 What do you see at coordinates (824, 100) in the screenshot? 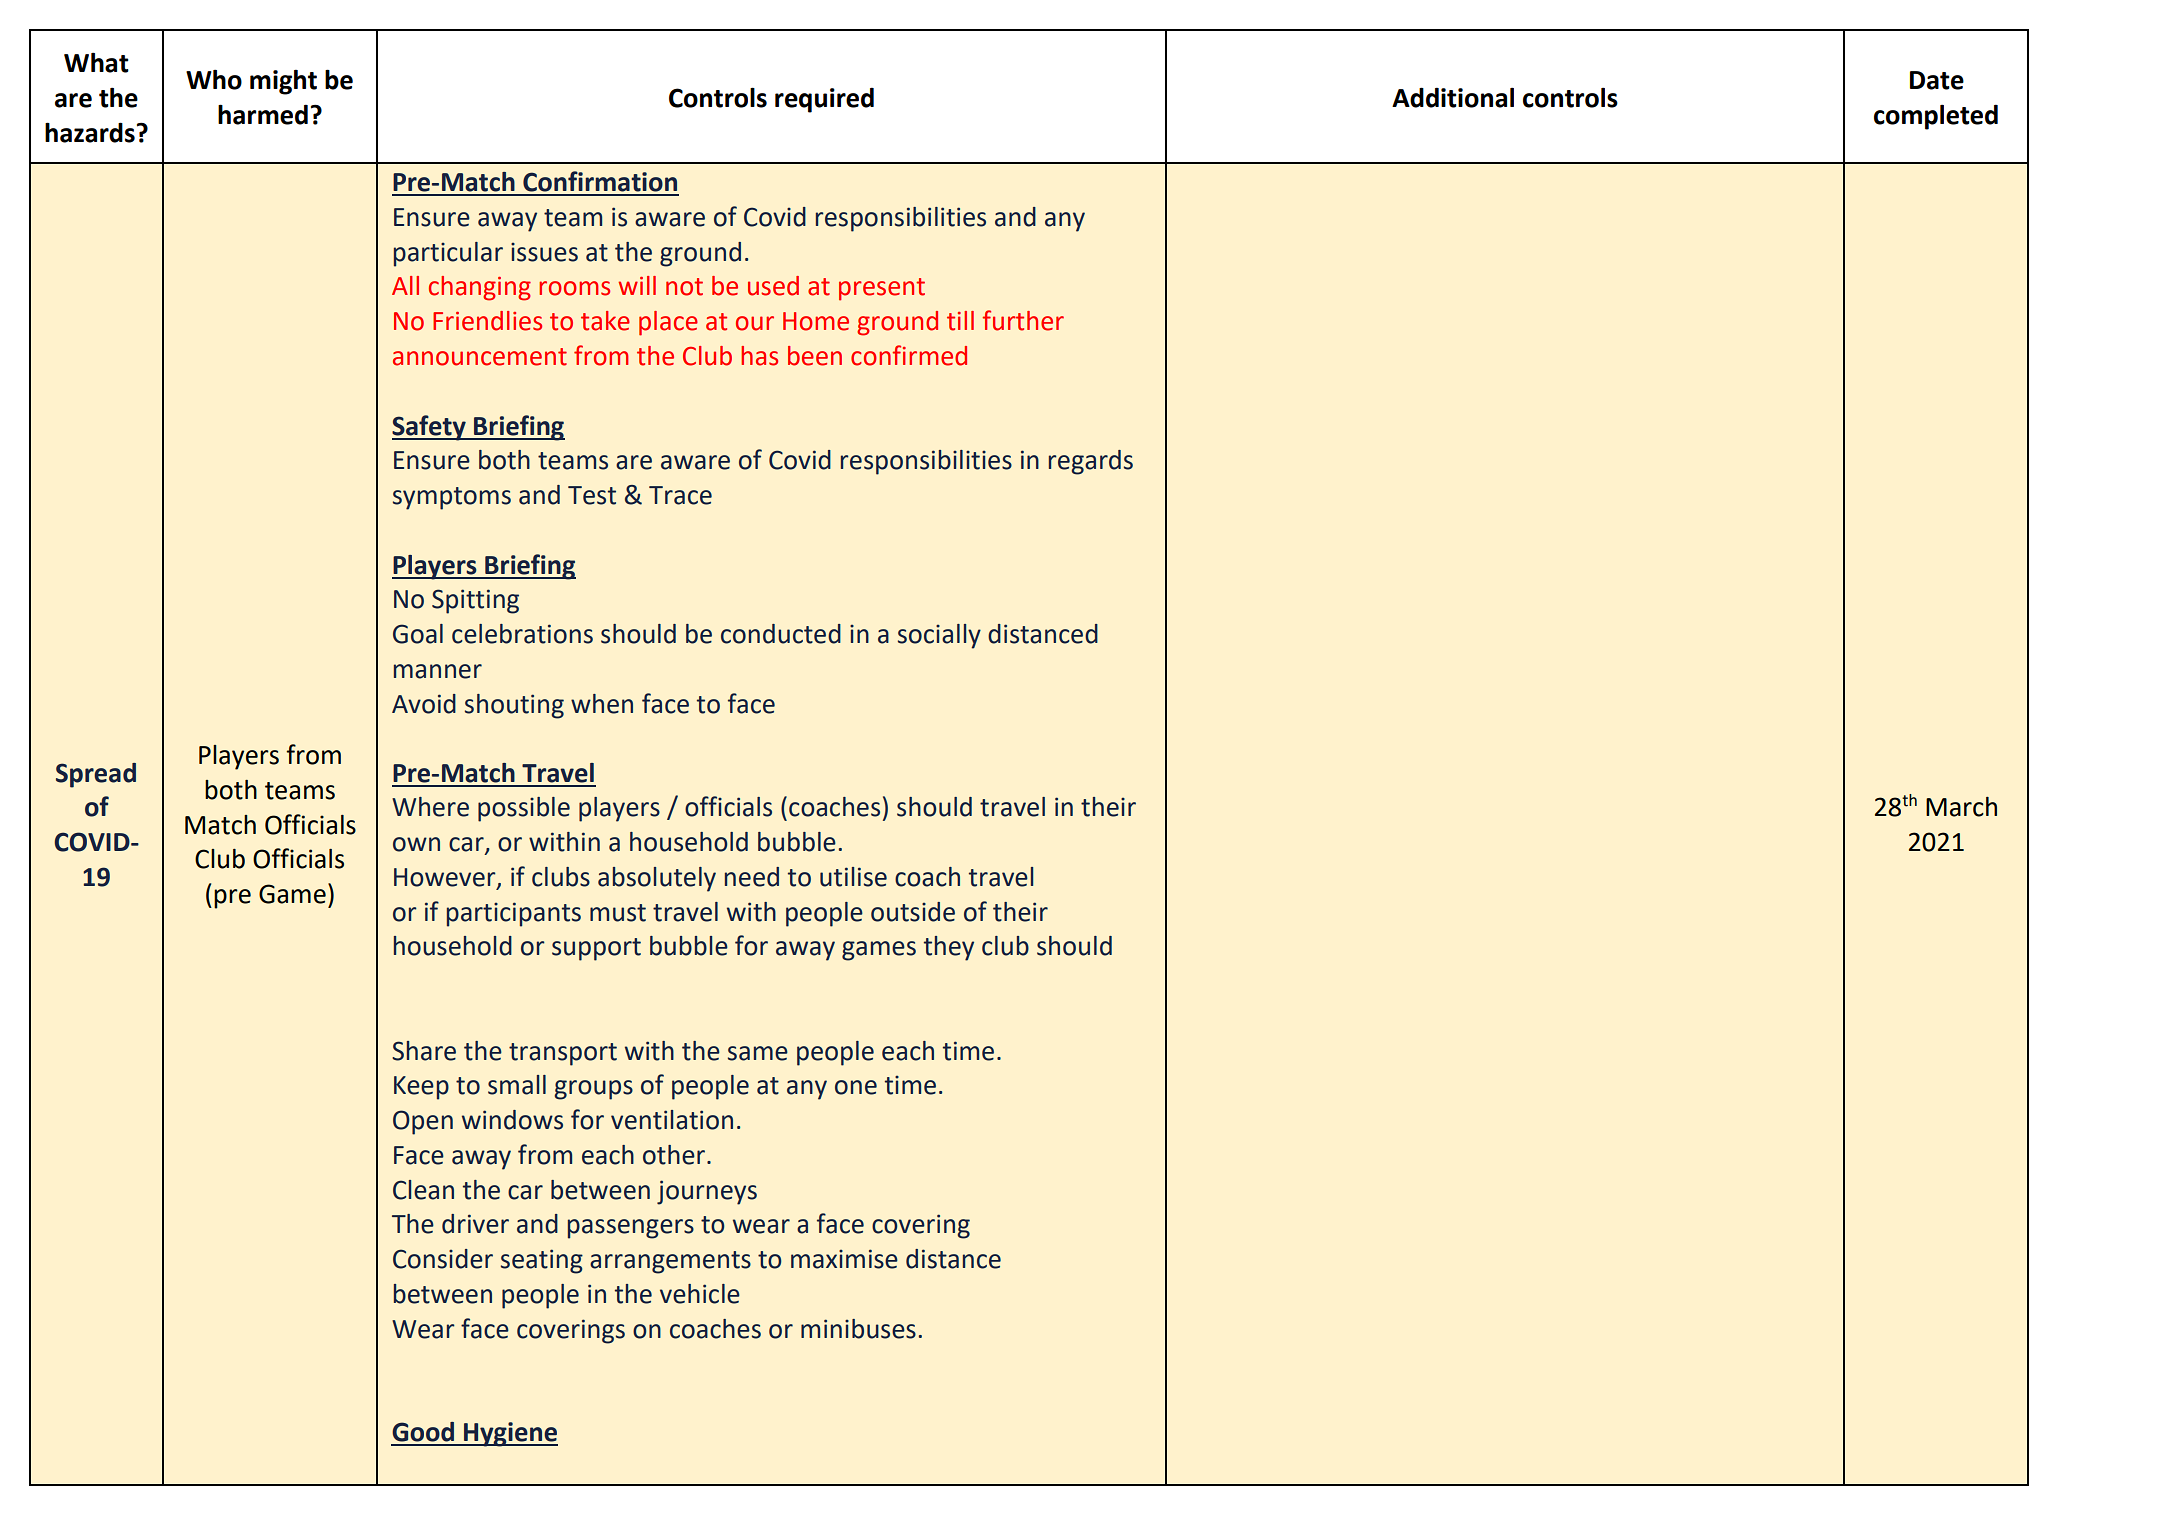
I see `required` at bounding box center [824, 100].
